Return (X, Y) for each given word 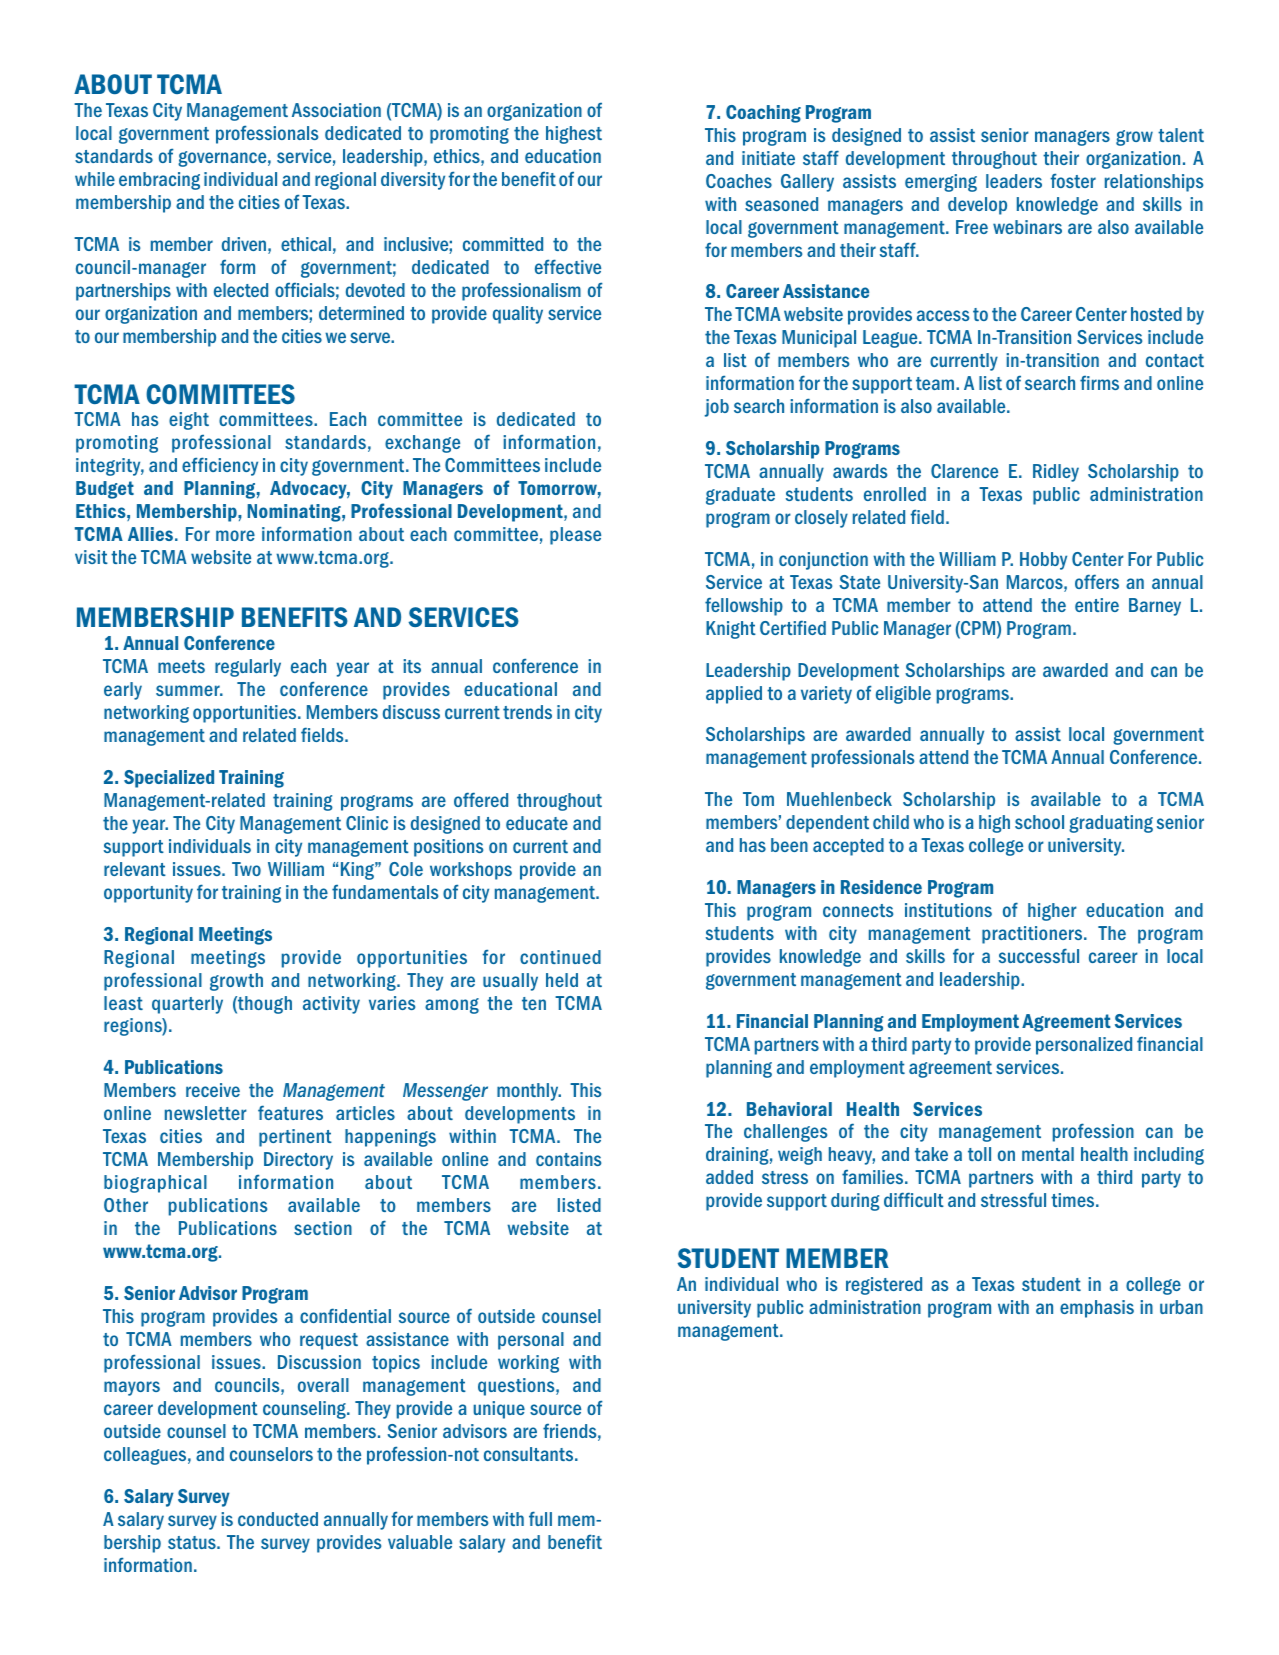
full (540, 1518)
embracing (159, 181)
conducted (278, 1519)
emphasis (1097, 1309)
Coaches (739, 181)
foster (1073, 180)
